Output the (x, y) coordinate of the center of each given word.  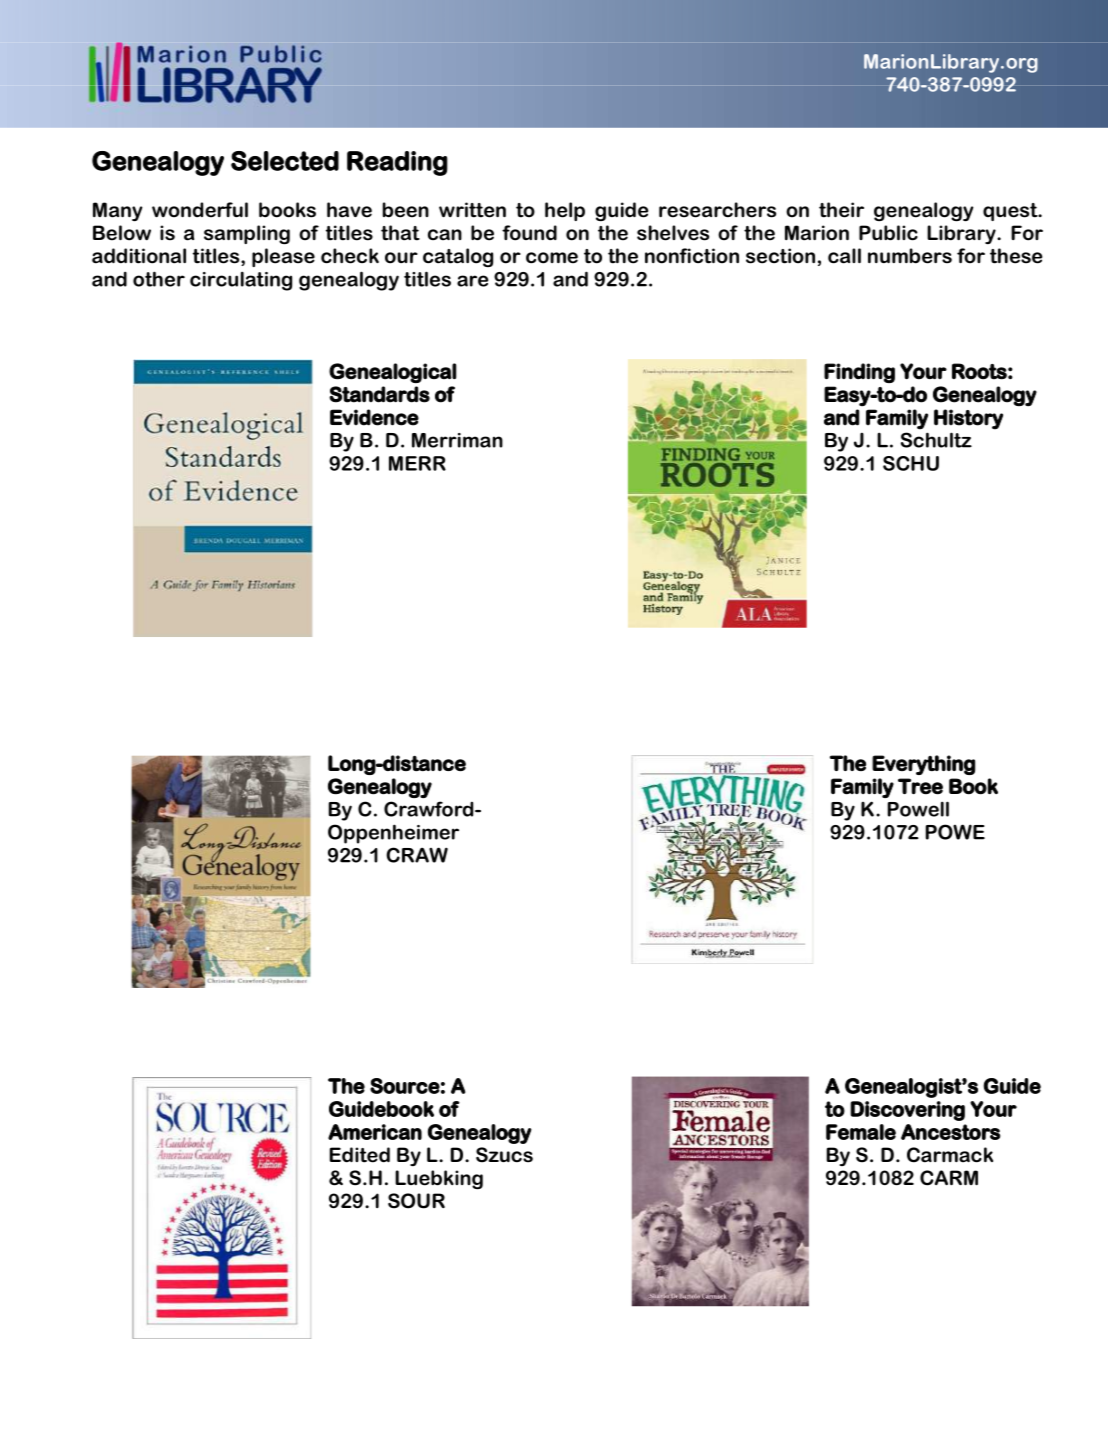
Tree (920, 786)
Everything (923, 765)
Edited (360, 1155)
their (841, 210)
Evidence (374, 417)
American (375, 1132)
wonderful (200, 210)
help (565, 211)
